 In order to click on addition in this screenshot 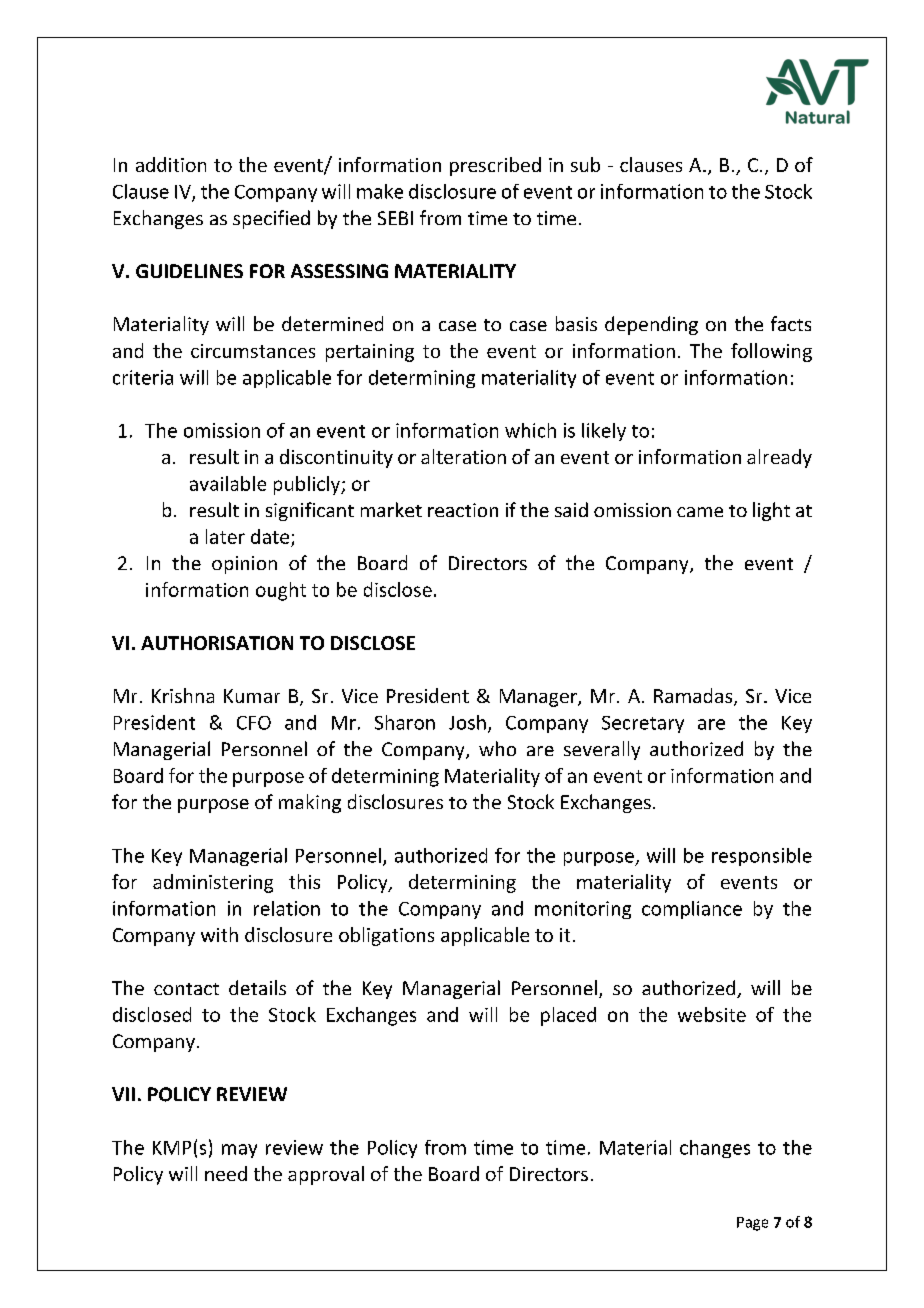, I will do `click(171, 164)`.
